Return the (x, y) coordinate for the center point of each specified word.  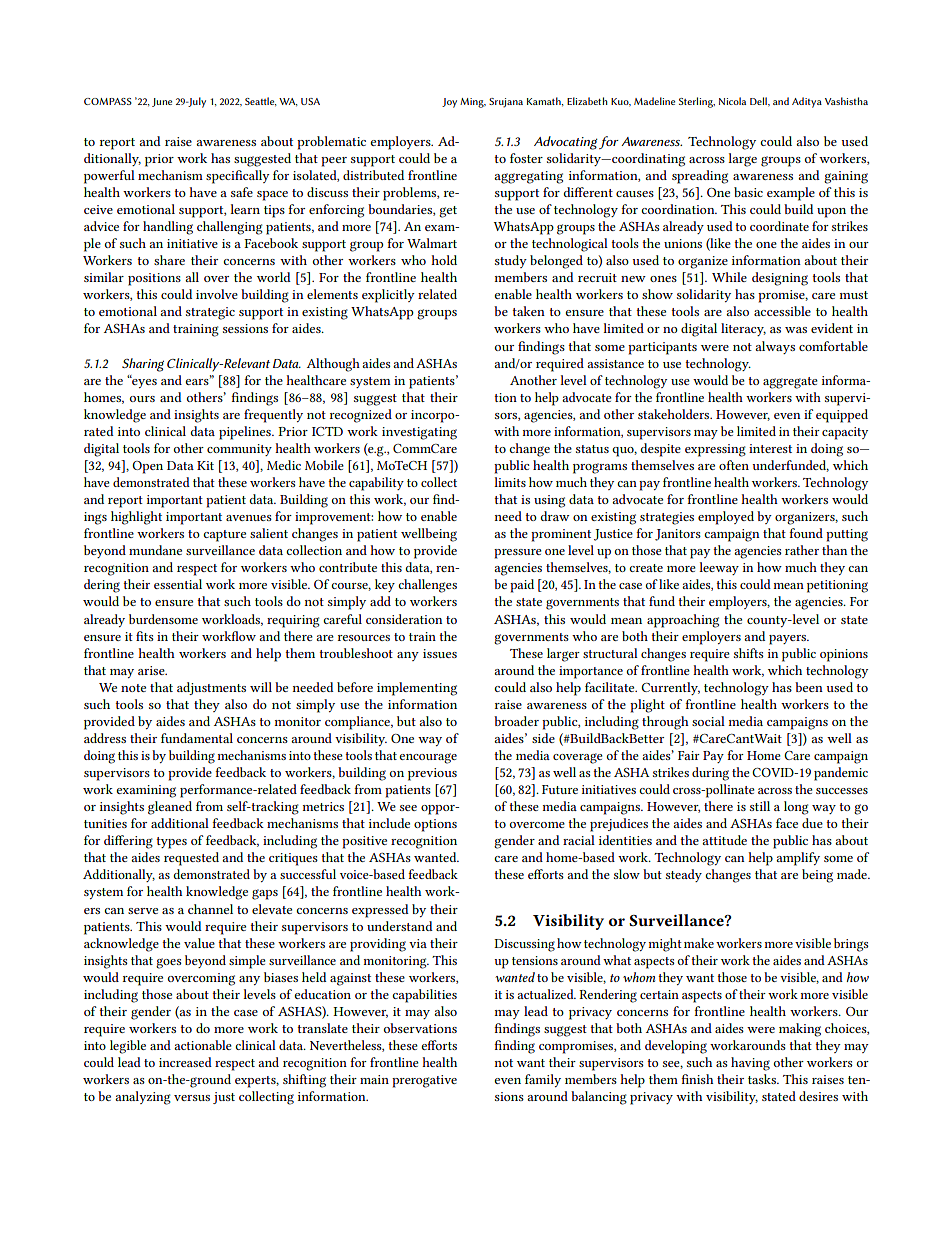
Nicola (732, 101)
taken (529, 311)
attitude (724, 840)
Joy (449, 103)
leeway (719, 568)
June (162, 102)
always (775, 347)
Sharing (143, 365)
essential (178, 584)
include (389, 823)
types (171, 843)
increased (185, 1062)
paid (522, 586)
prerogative (424, 1081)
